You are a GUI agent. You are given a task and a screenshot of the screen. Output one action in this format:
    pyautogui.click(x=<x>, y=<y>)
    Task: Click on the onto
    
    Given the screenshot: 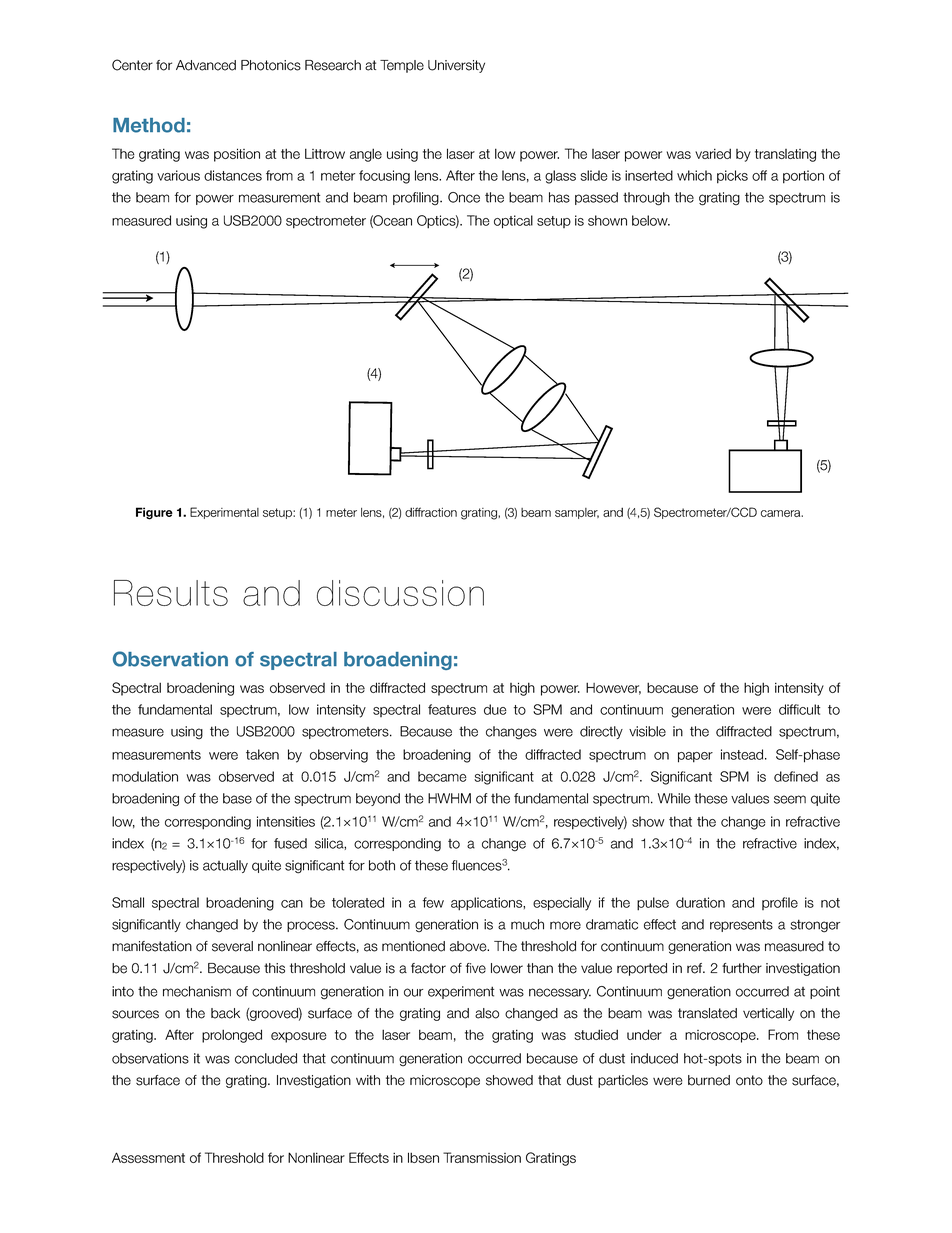 What is the action you would take?
    pyautogui.click(x=749, y=1080)
